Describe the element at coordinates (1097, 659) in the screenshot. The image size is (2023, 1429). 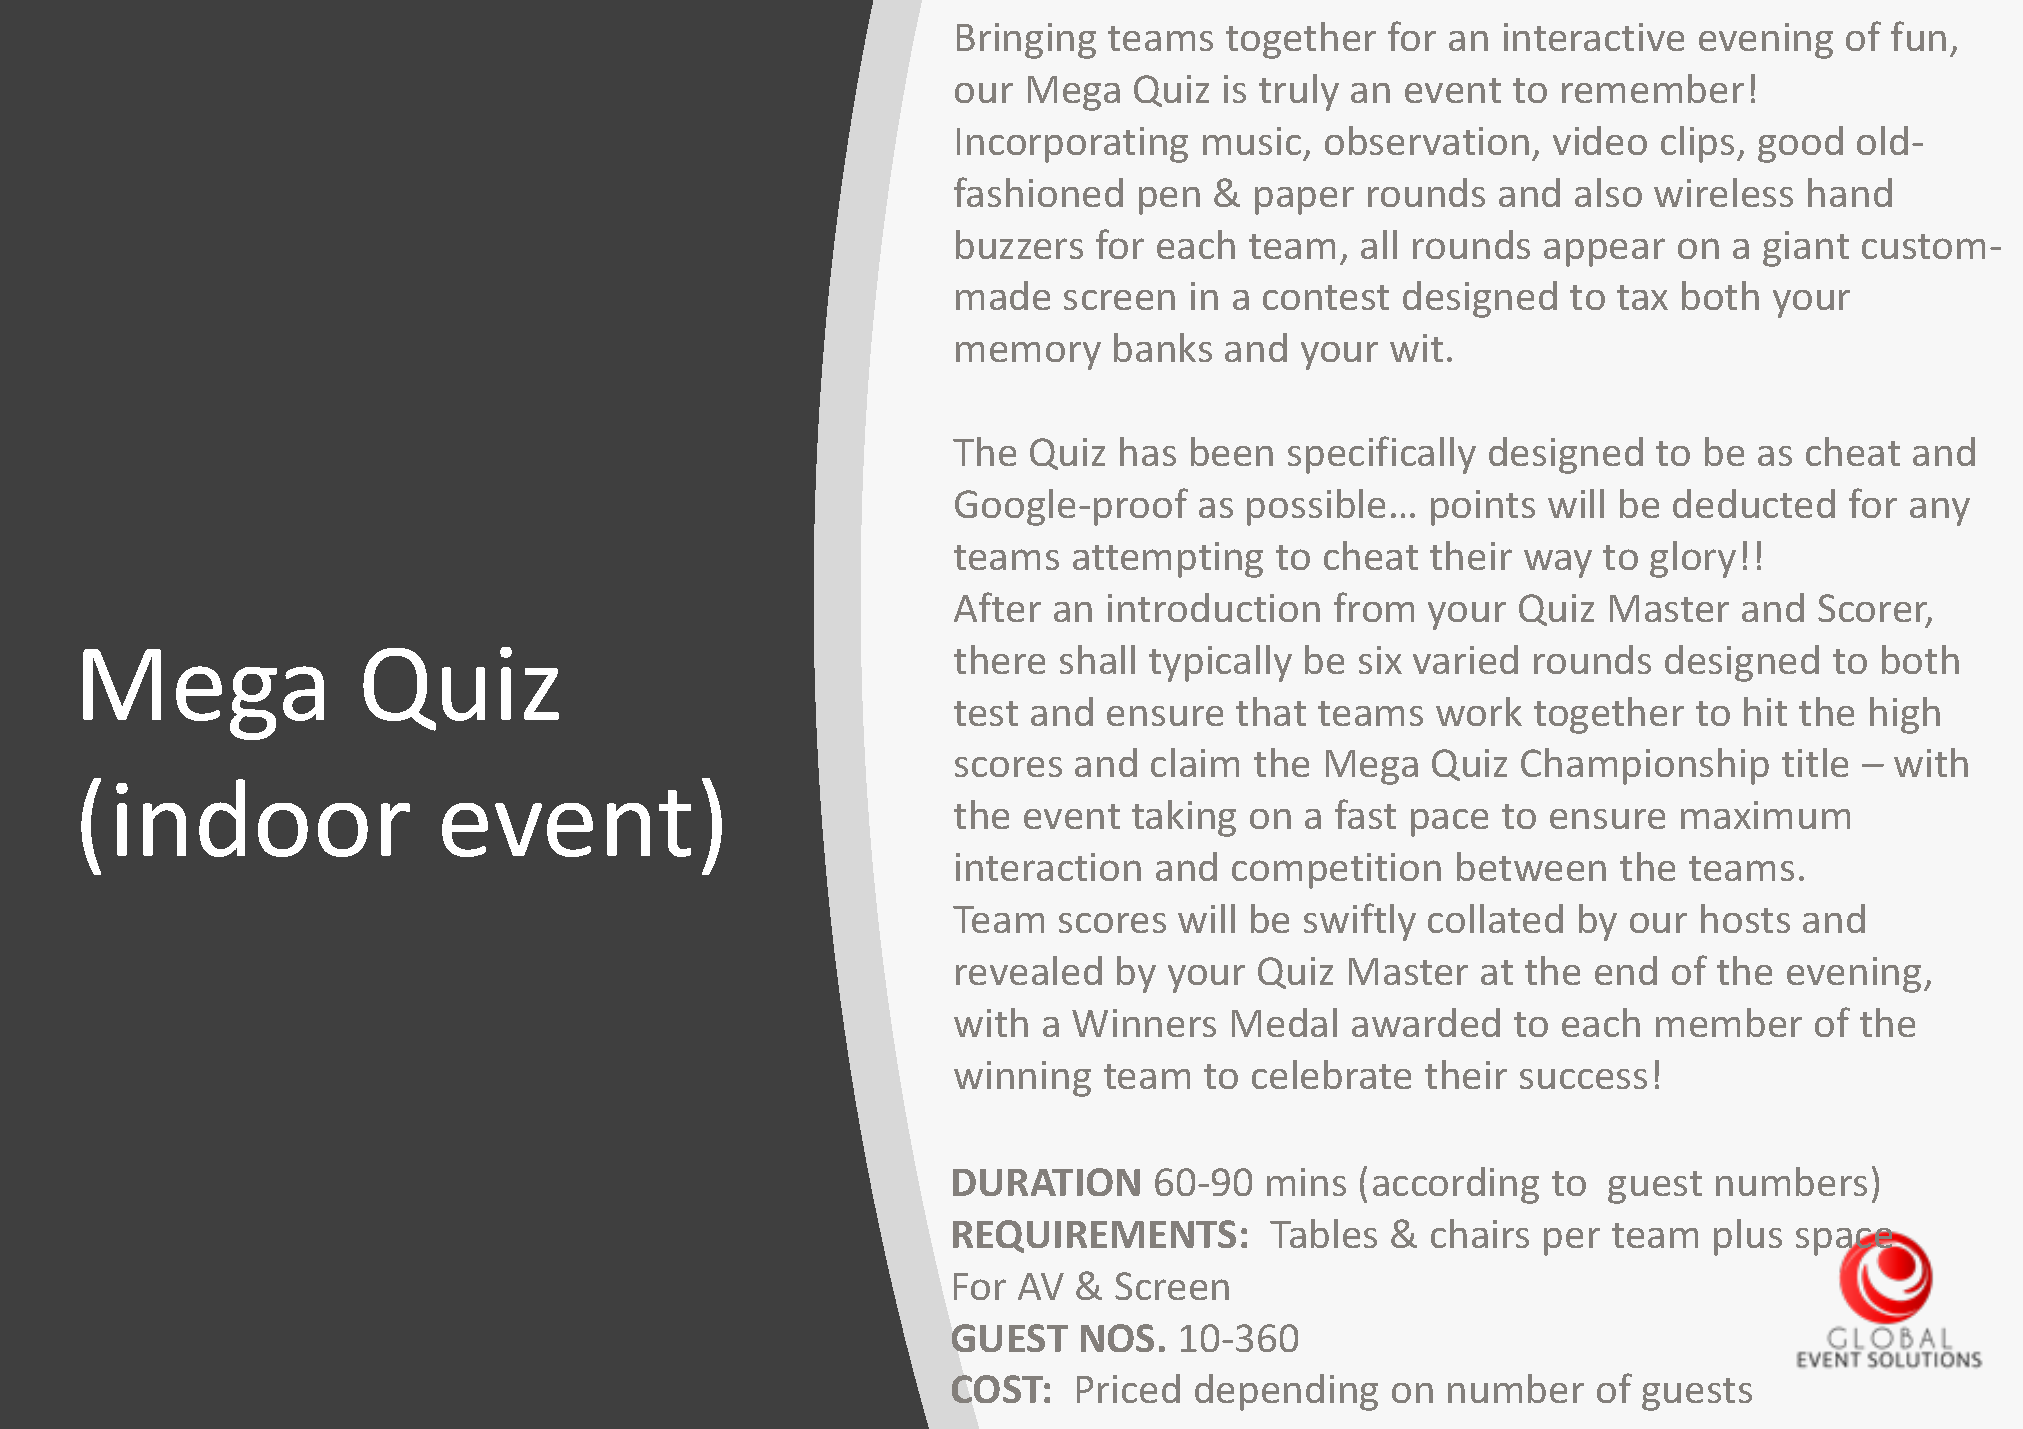
I see `shall` at that location.
